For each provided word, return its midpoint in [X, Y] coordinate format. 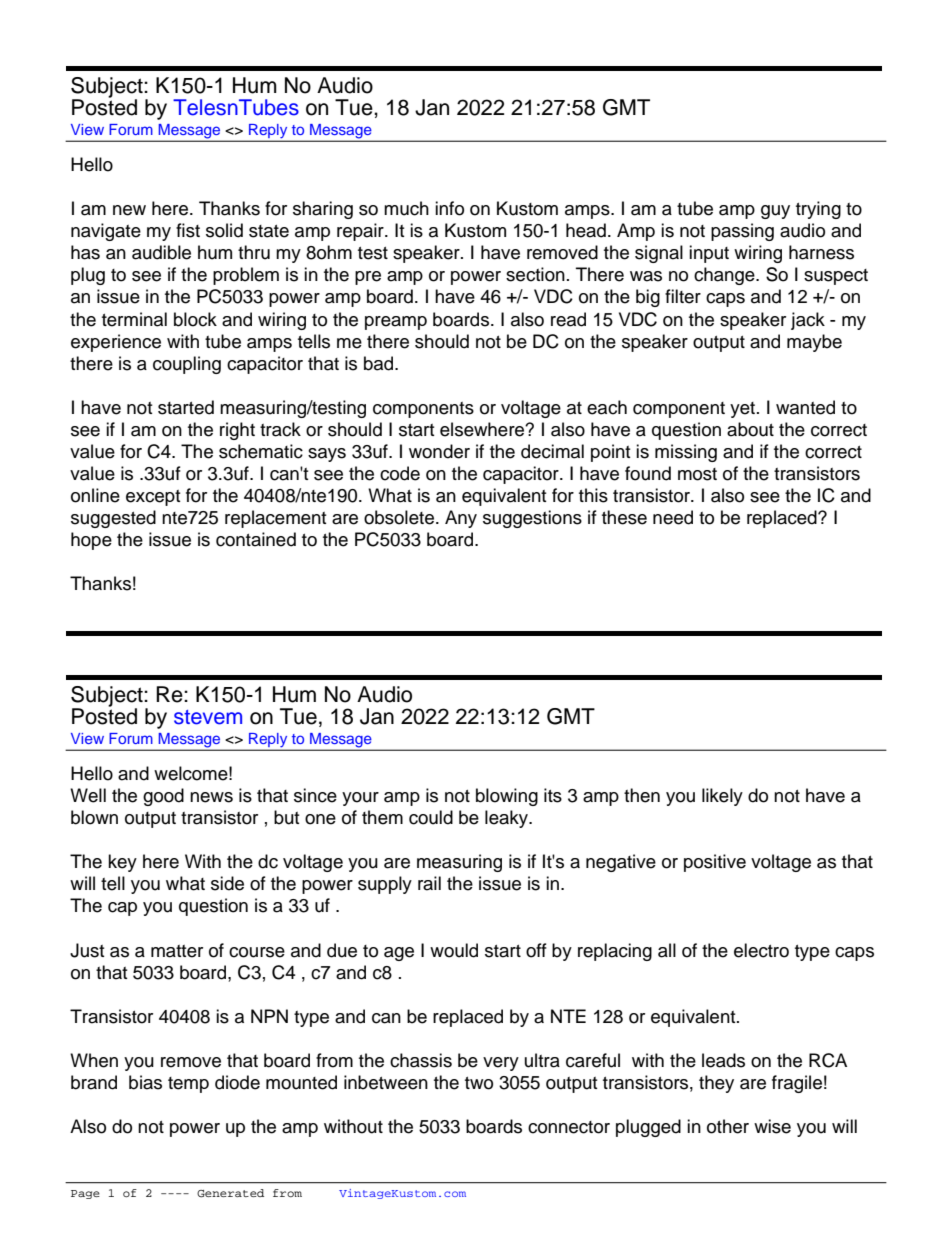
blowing [507, 797]
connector [569, 1127]
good [163, 797]
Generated [230, 1193]
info [449, 208]
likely [722, 797]
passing [742, 232]
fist [188, 230]
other [728, 1126]
